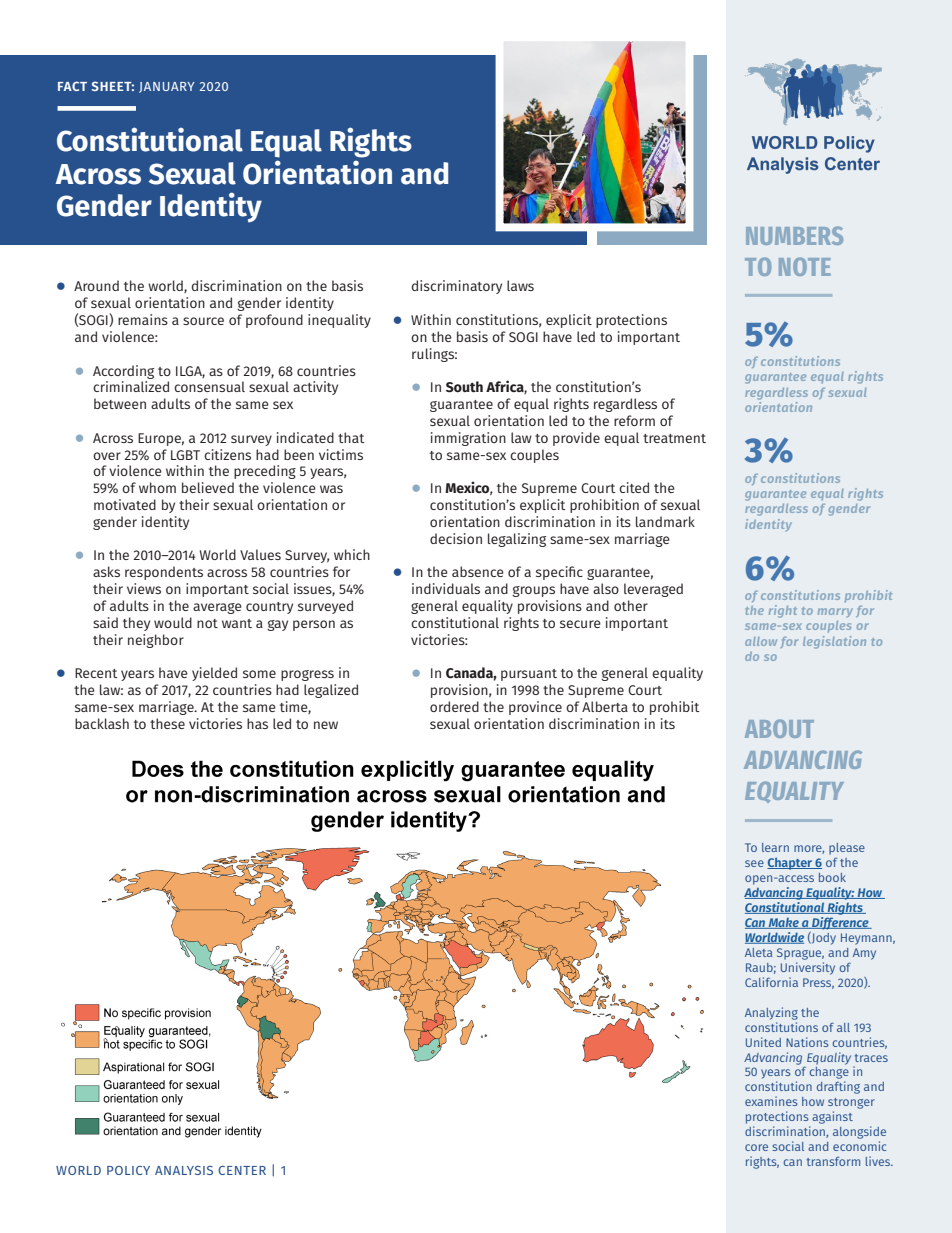 The height and width of the image is (1233, 952). Describe the element at coordinates (167, 723) in the image. I see `these` at that location.
